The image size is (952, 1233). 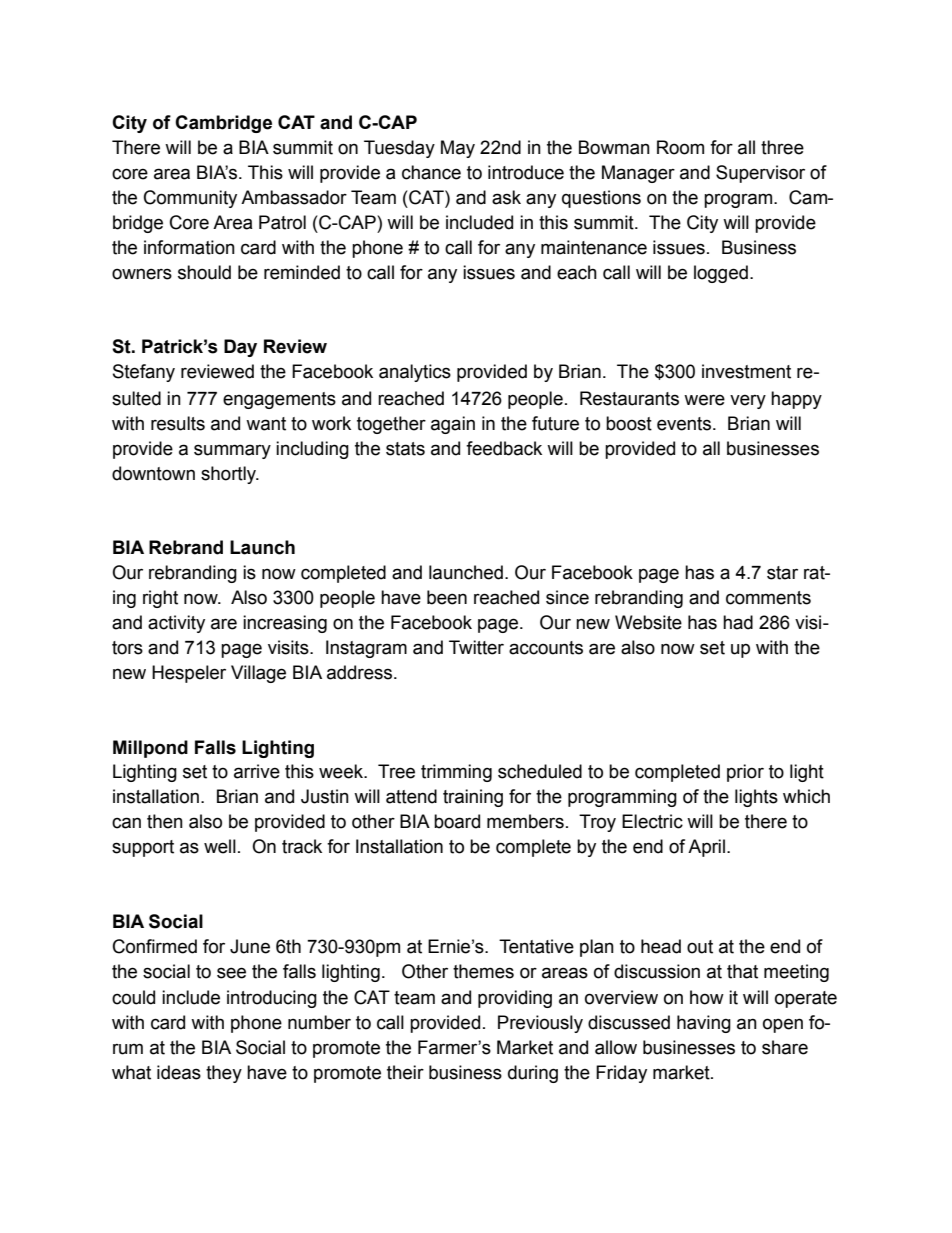 What do you see at coordinates (224, 1074) in the screenshot?
I see `they` at bounding box center [224, 1074].
